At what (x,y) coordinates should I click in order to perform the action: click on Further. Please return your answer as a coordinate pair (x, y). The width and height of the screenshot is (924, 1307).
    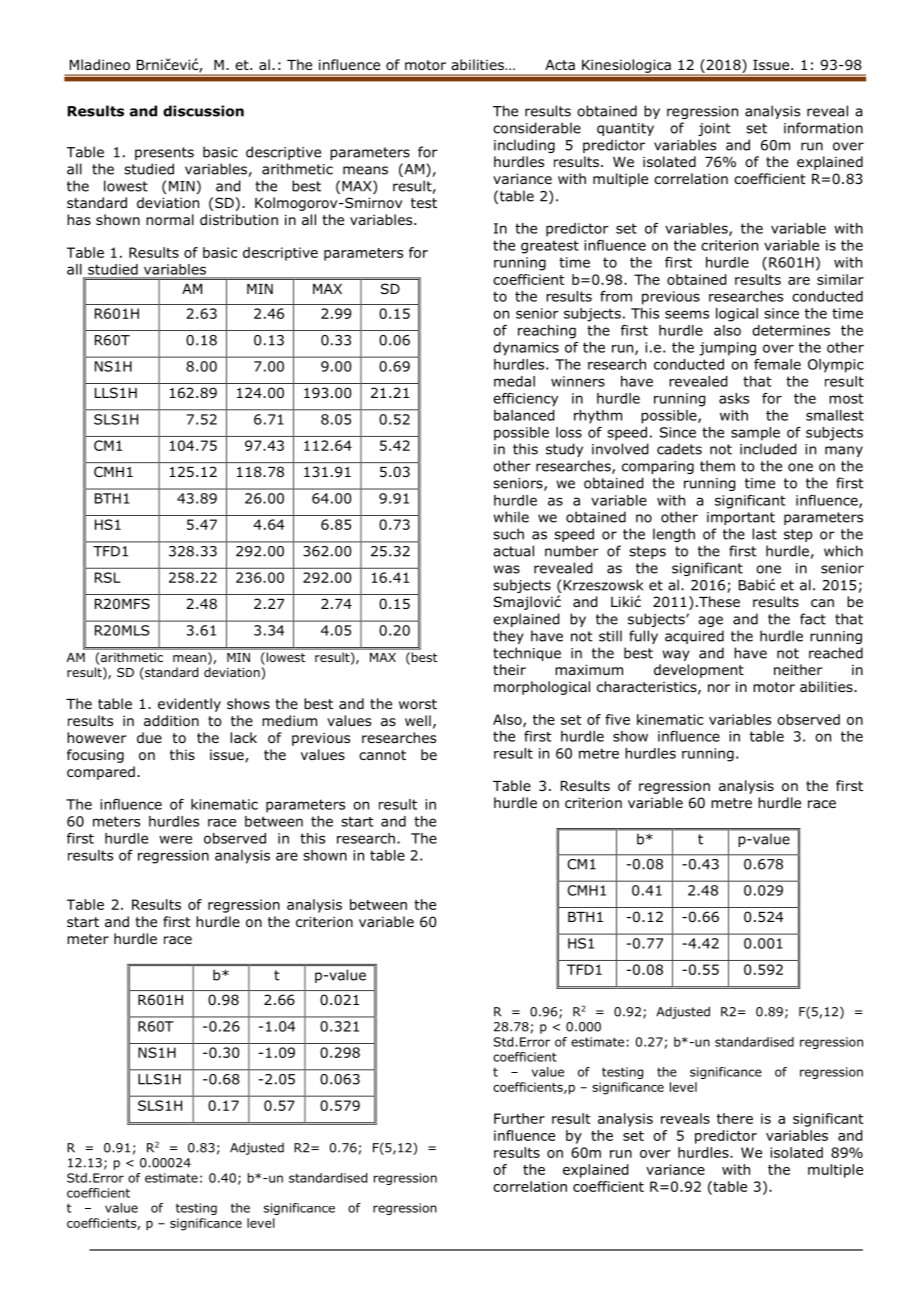
    Looking at the image, I should click on (519, 1118).
